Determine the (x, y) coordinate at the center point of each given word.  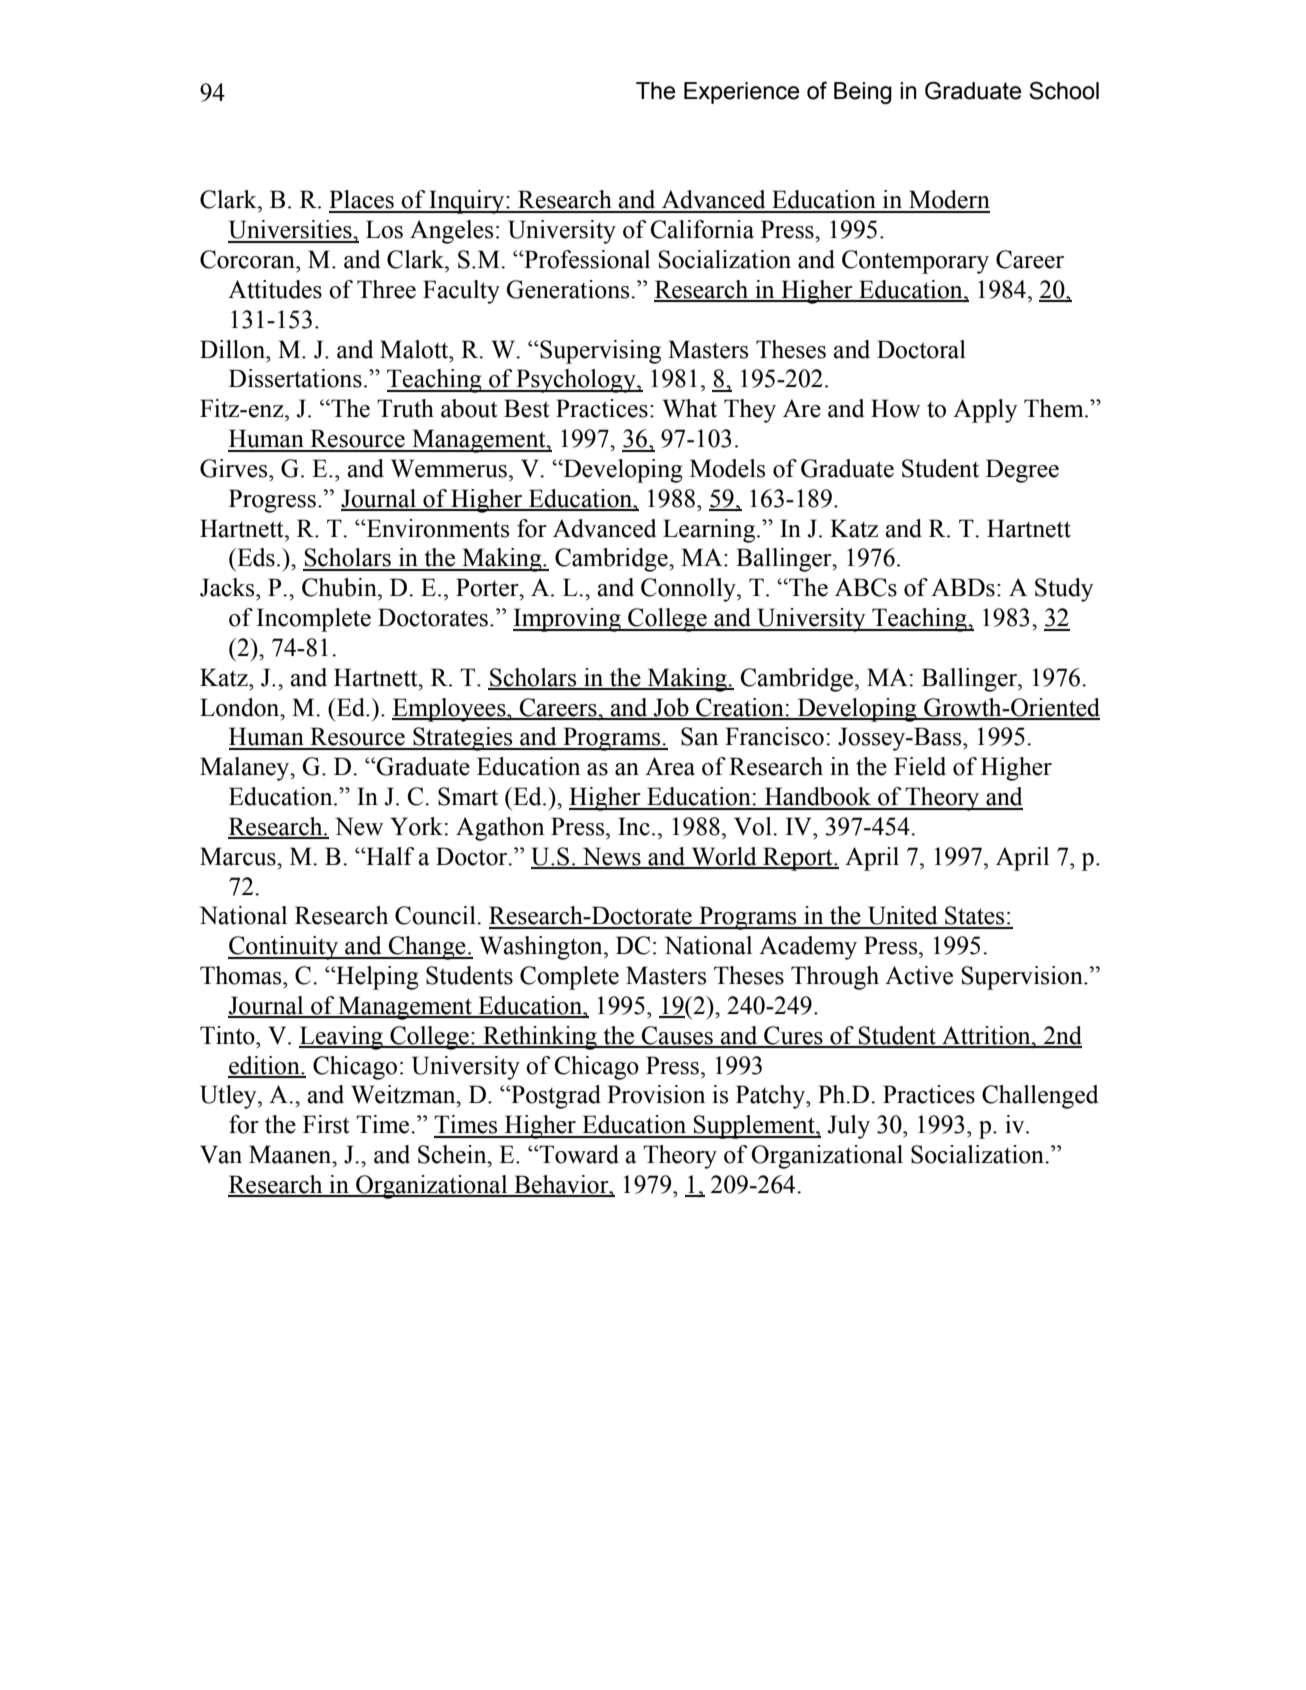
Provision (656, 1094)
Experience (741, 93)
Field (920, 766)
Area (670, 766)
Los (384, 229)
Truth (405, 408)
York (416, 826)
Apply (985, 411)
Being (863, 93)
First (326, 1124)
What (690, 408)
